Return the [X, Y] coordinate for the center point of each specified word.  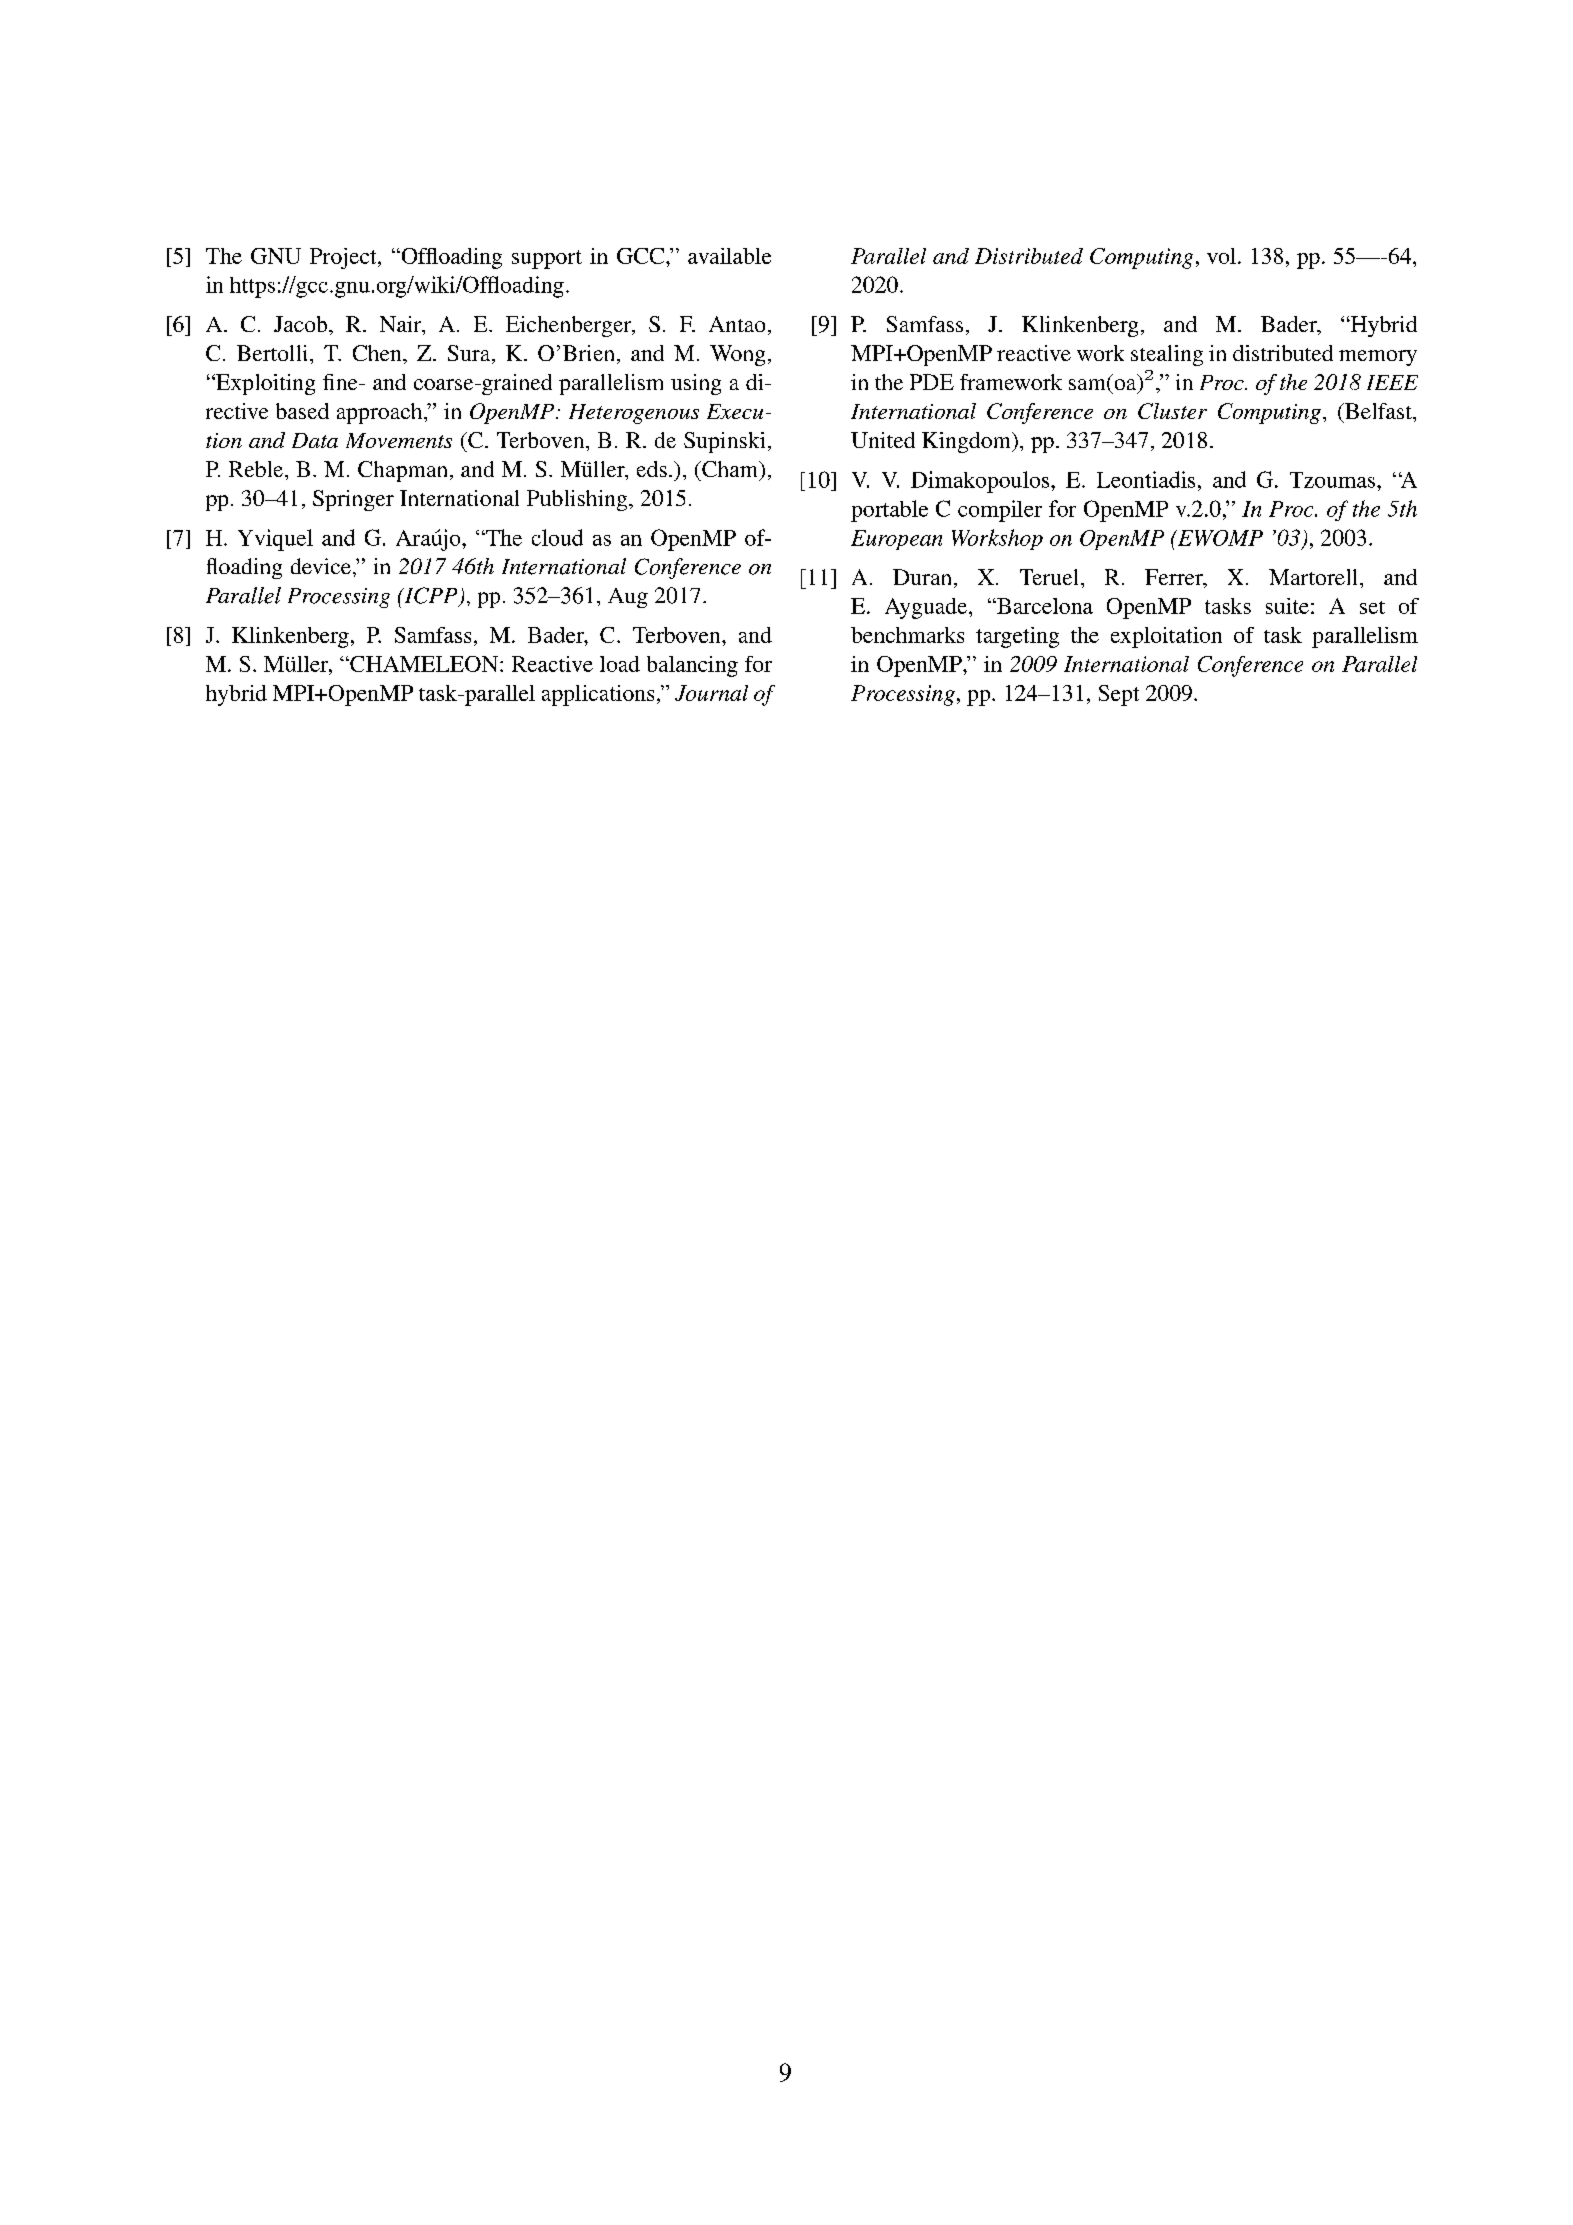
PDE [932, 382]
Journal [711, 693]
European [896, 540]
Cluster [1172, 411]
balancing [692, 666]
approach [381, 413]
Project [344, 258]
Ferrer [1175, 578]
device [321, 566]
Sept [1119, 695]
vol [1221, 256]
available [729, 256]
